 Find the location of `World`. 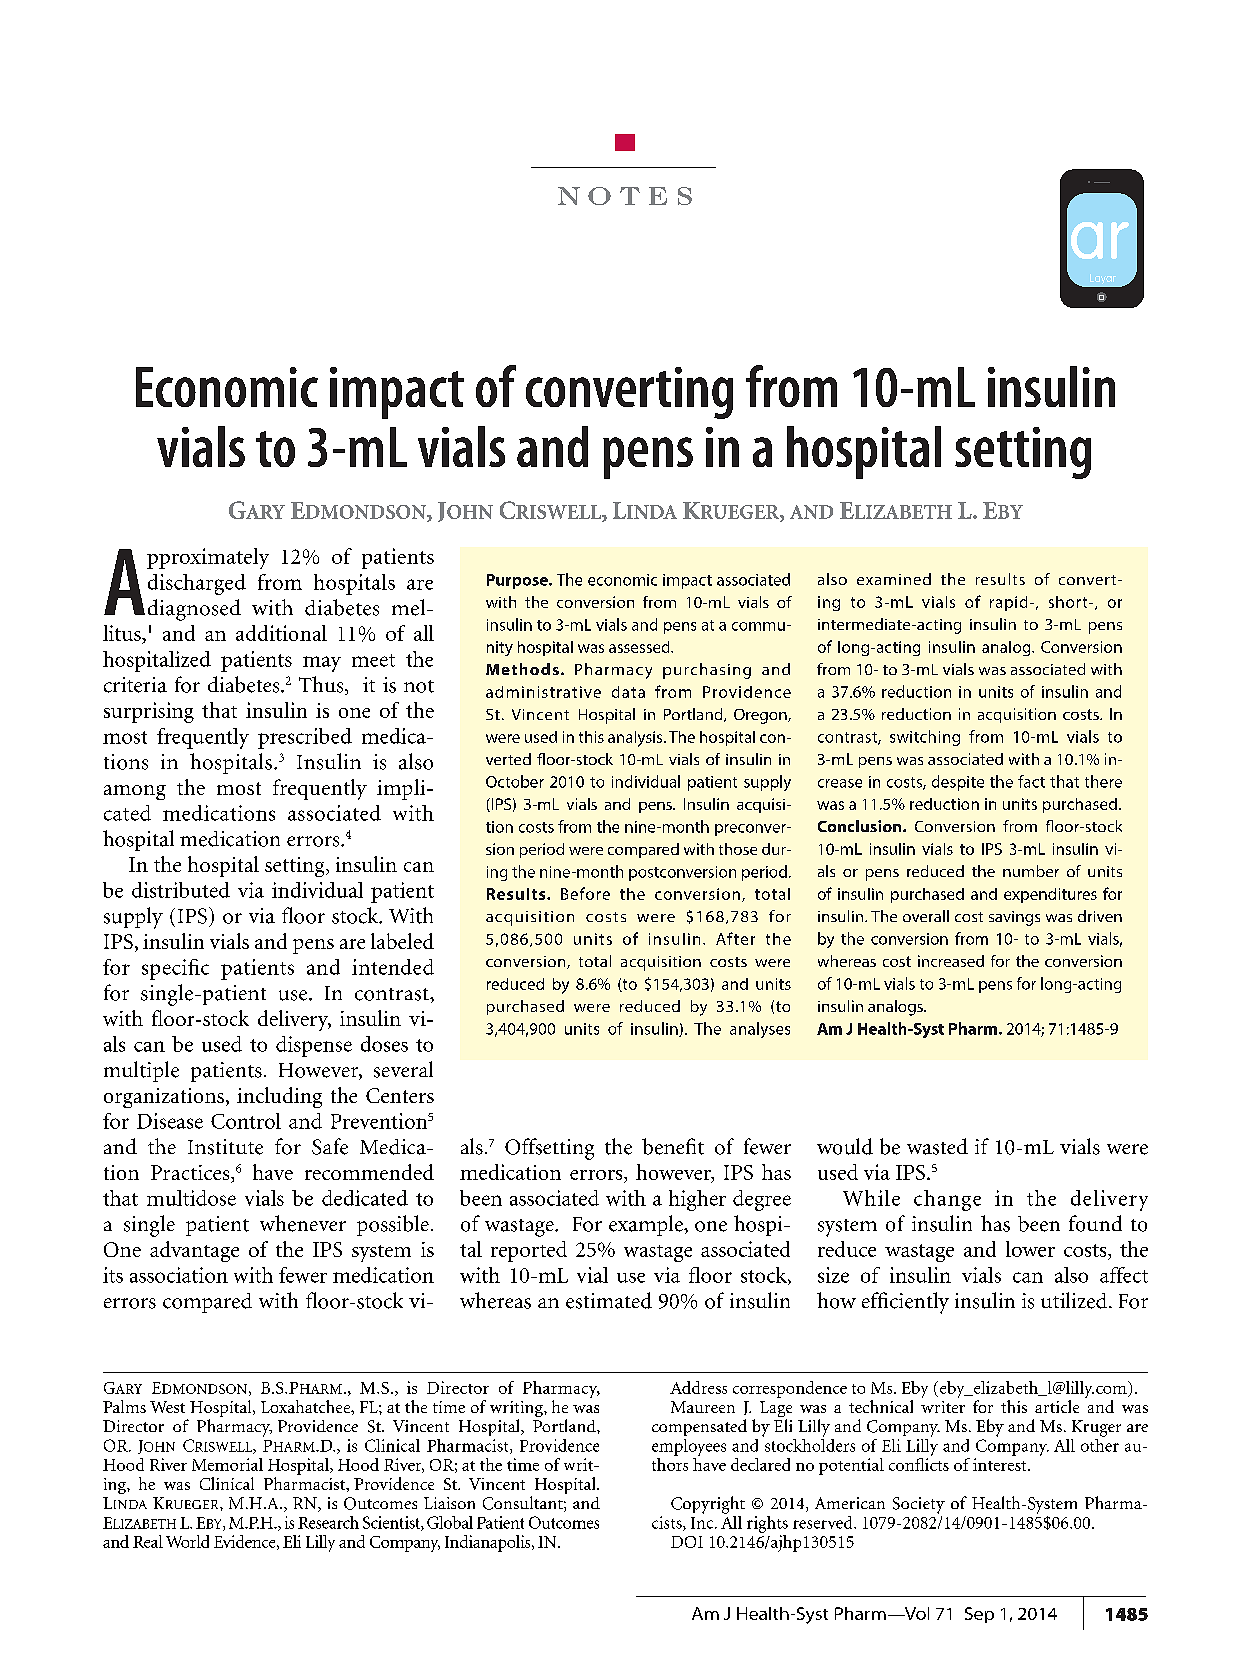

World is located at coordinates (187, 1541).
